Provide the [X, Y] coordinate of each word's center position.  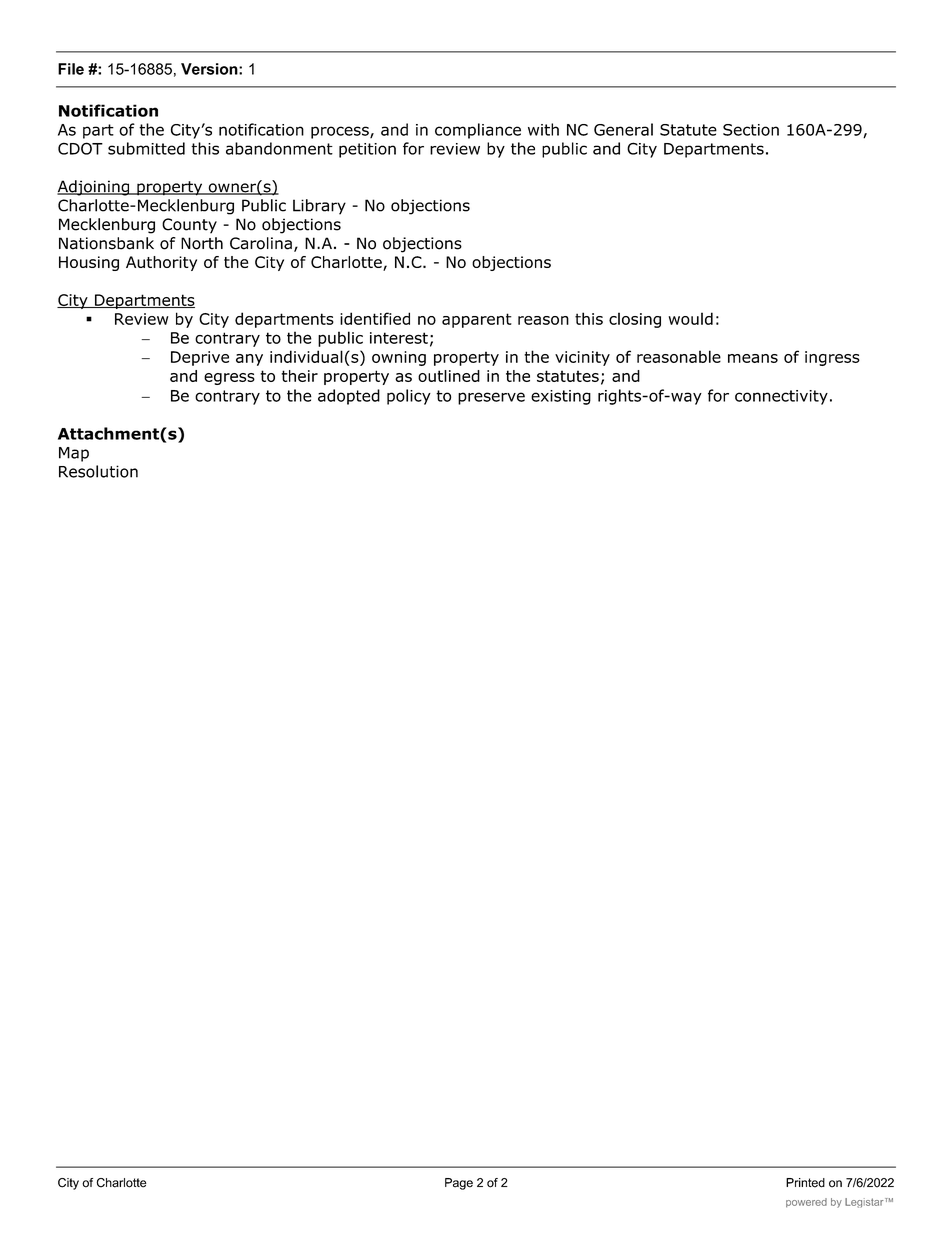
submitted [146, 148]
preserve [491, 398]
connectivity [781, 397]
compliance [478, 131]
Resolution [98, 471]
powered [806, 1203]
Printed [805, 1183]
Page [459, 1184]
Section [751, 130]
